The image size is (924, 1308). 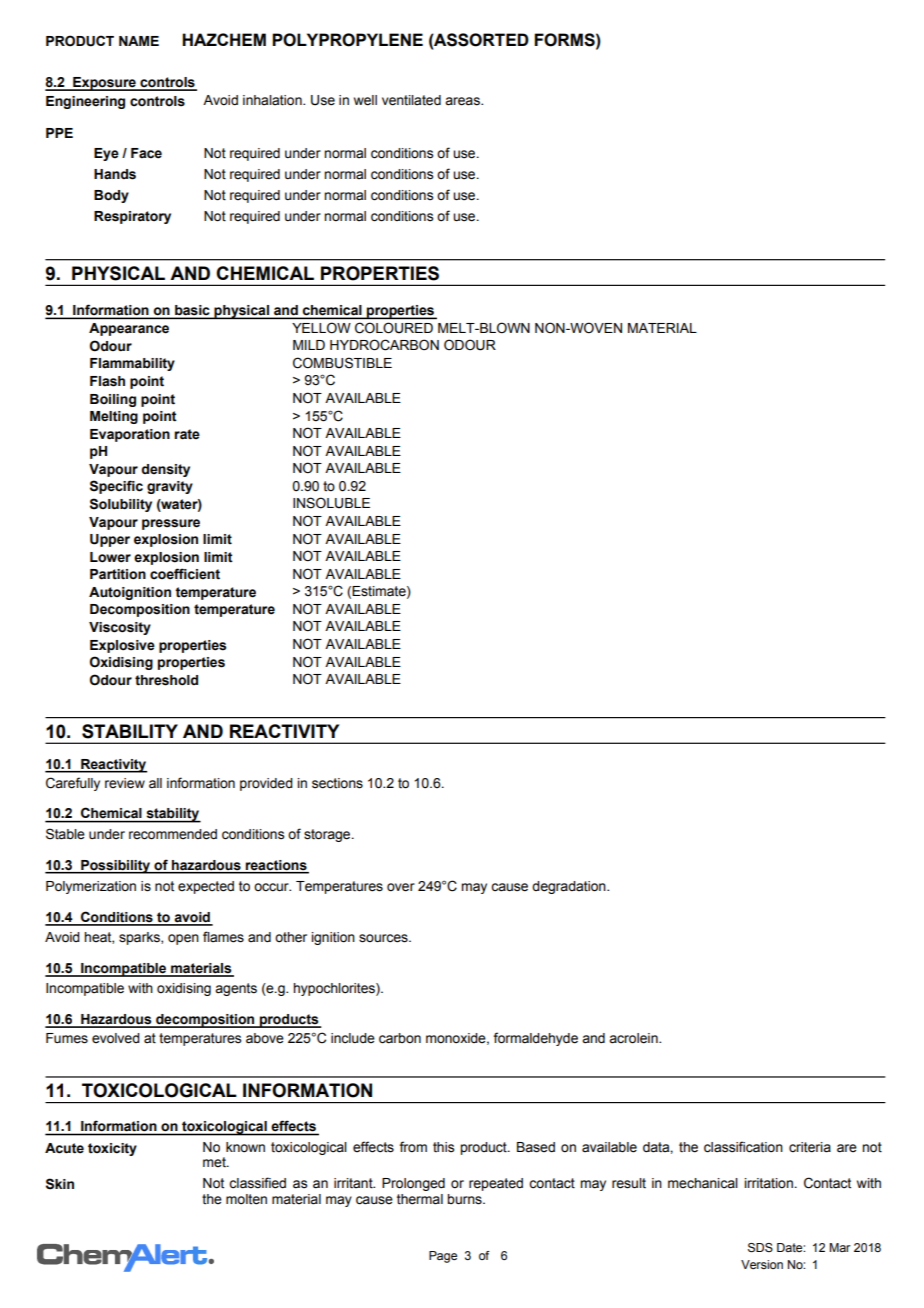 What do you see at coordinates (401, 887) in the screenshot?
I see `over` at bounding box center [401, 887].
